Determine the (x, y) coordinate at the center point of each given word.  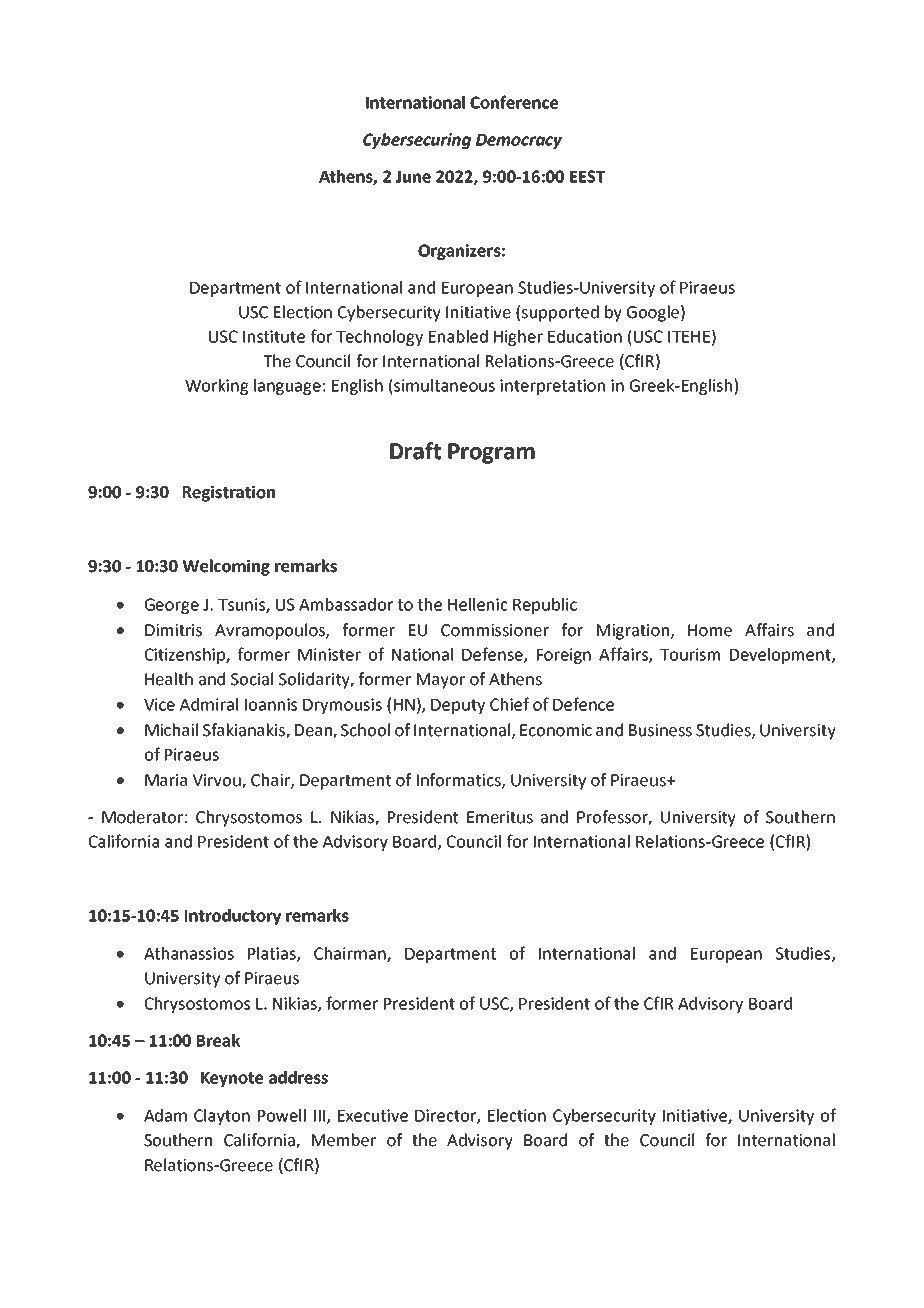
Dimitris (173, 630)
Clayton (222, 1117)
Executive (373, 1115)
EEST (587, 176)
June (413, 177)
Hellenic (478, 604)
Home (710, 630)
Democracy (519, 141)
